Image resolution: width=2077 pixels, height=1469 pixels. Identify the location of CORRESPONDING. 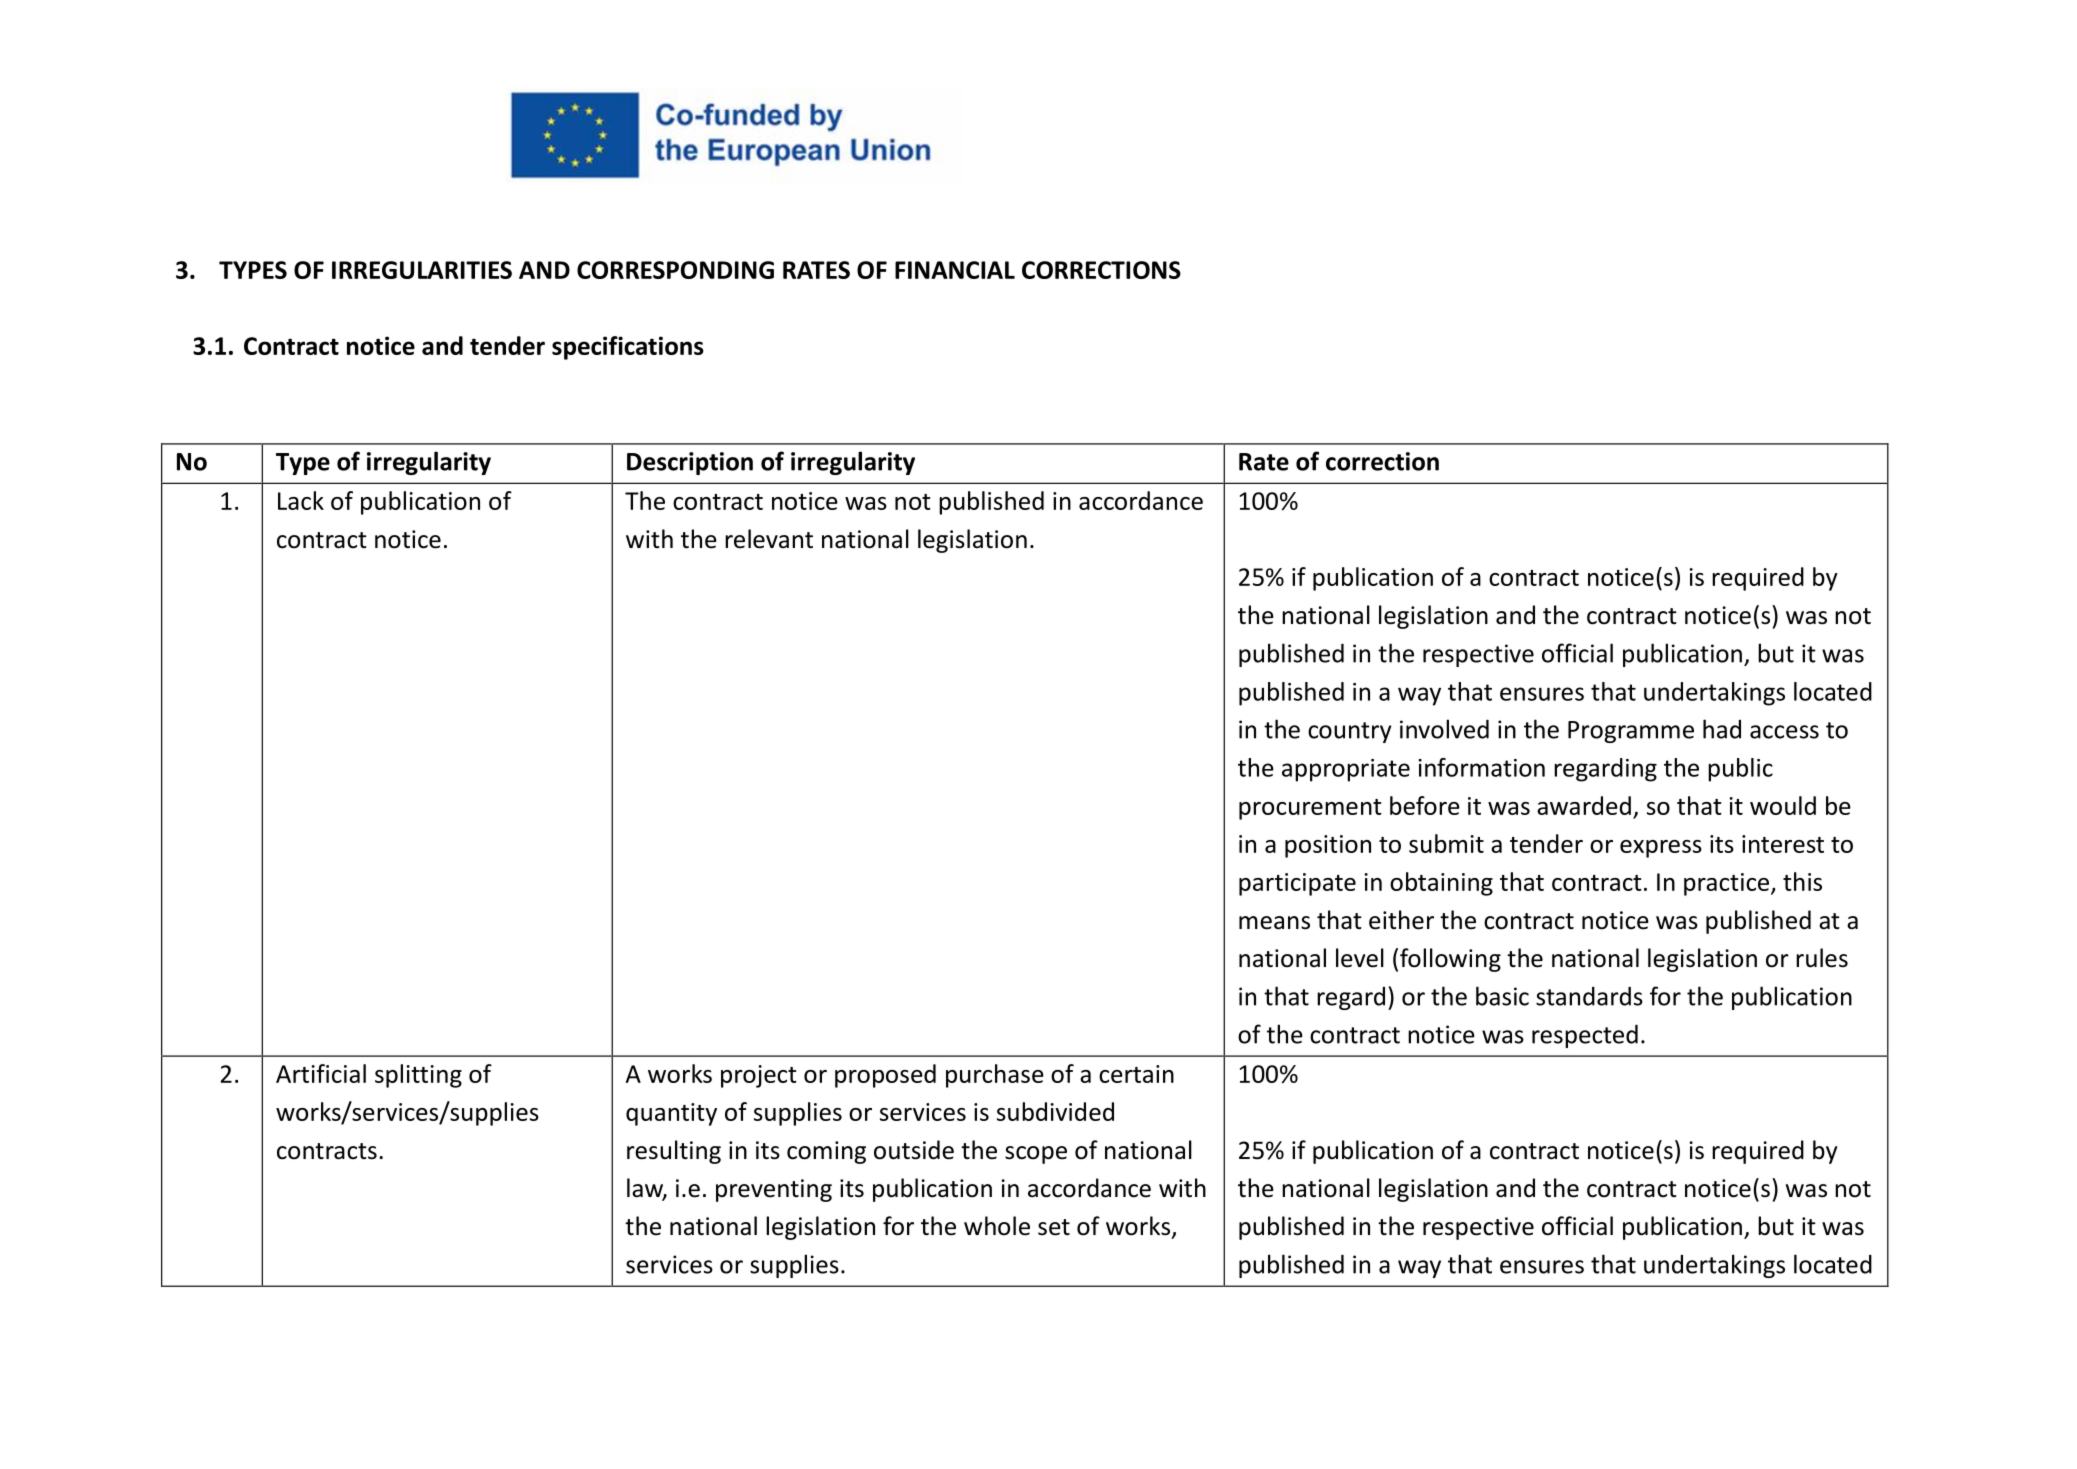
(675, 270).
